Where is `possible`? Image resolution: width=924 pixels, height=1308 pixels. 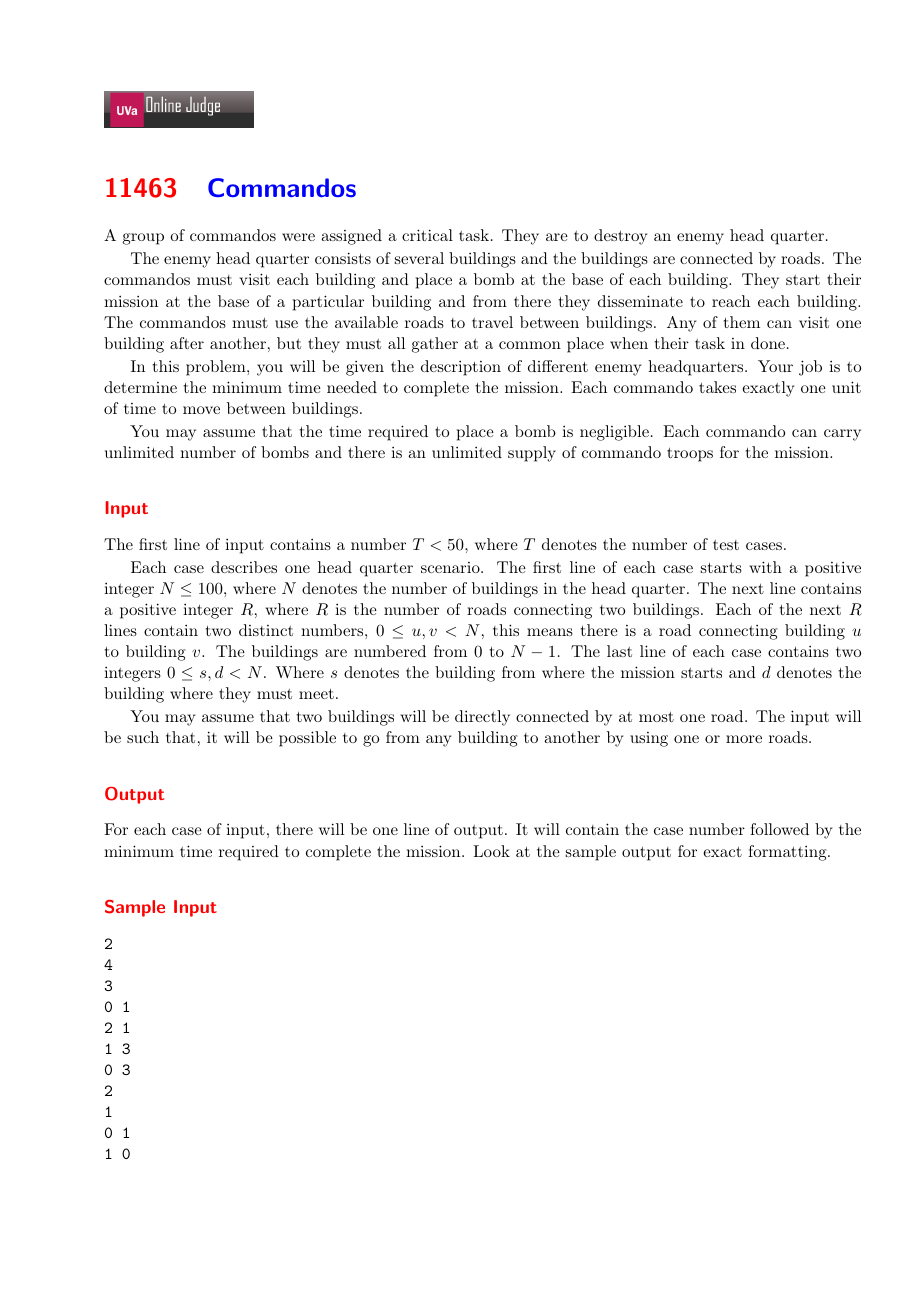 possible is located at coordinates (307, 739).
